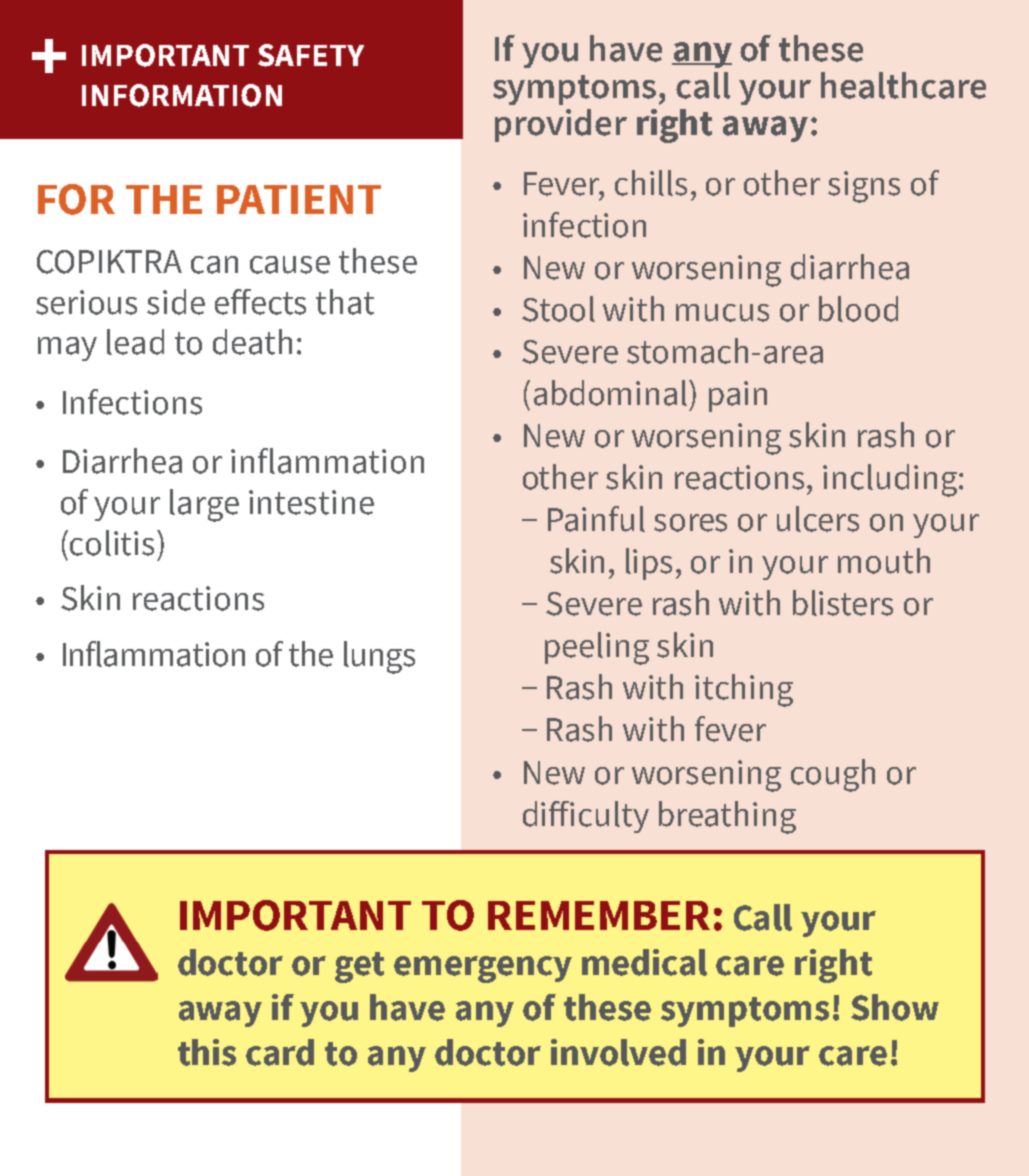  What do you see at coordinates (561, 125) in the screenshot?
I see `provider` at bounding box center [561, 125].
